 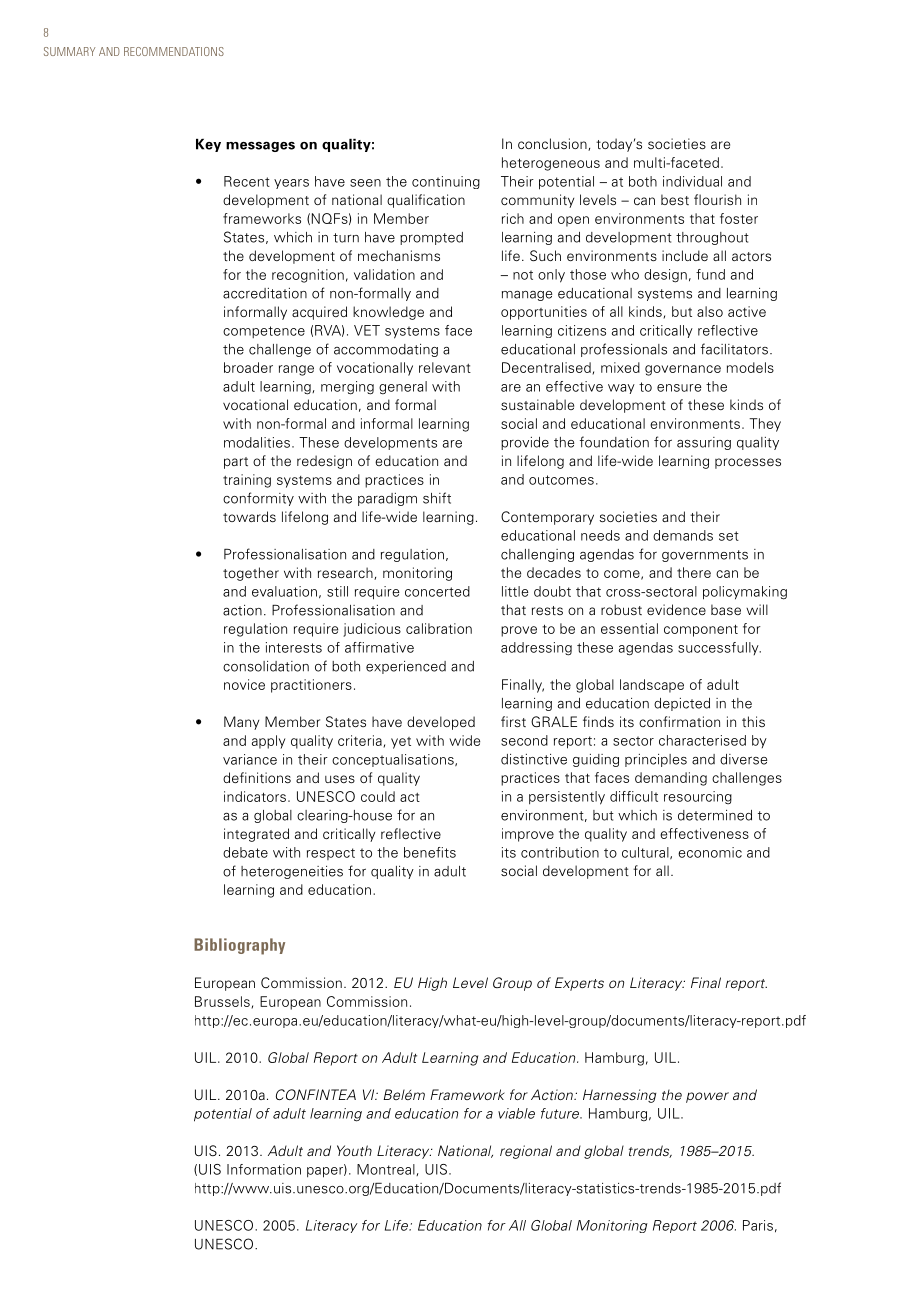 I want to click on RECOMMENDATIONS, so click(x=174, y=51).
